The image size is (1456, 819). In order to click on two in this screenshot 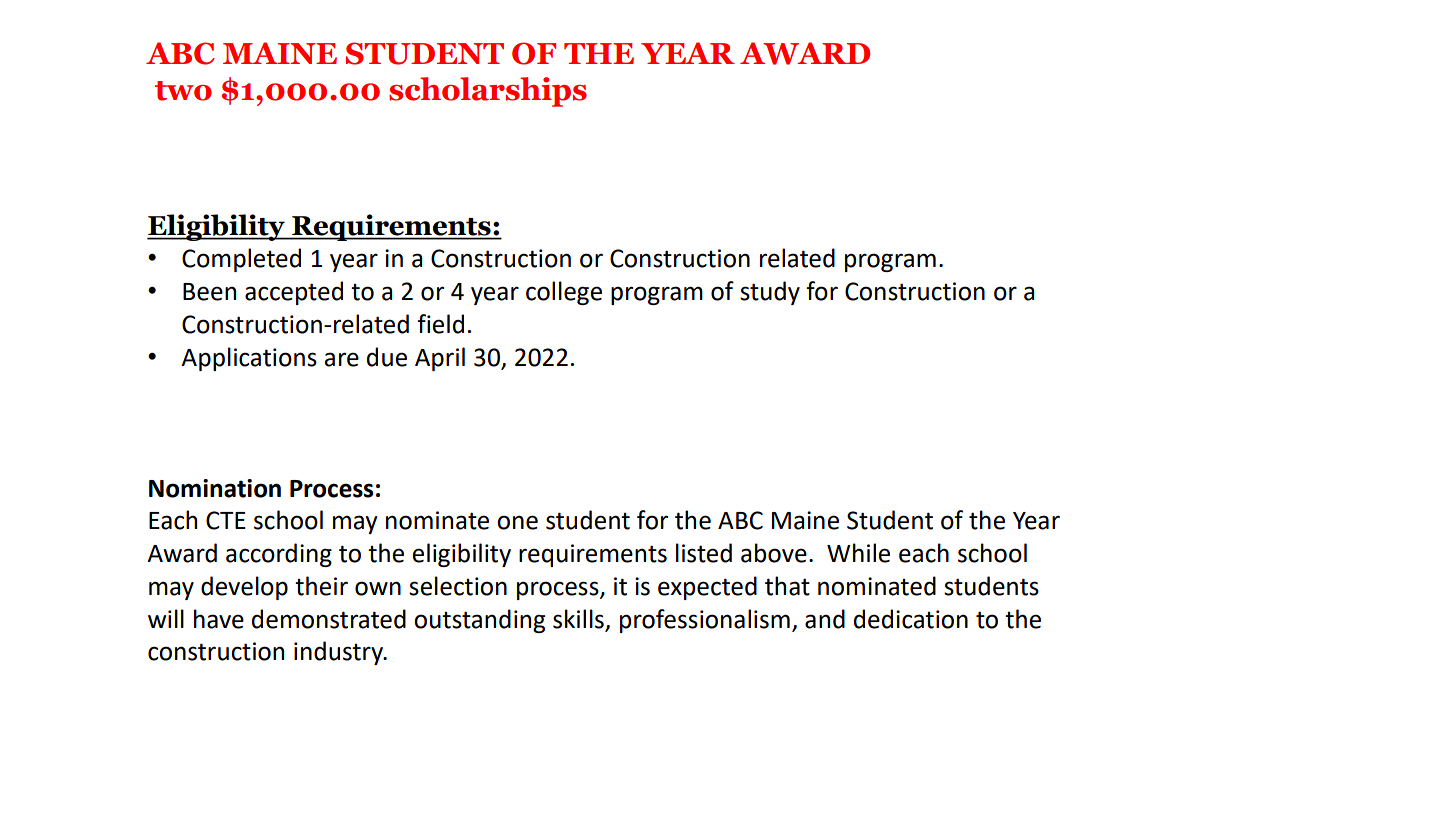, I will do `click(183, 91)`.
